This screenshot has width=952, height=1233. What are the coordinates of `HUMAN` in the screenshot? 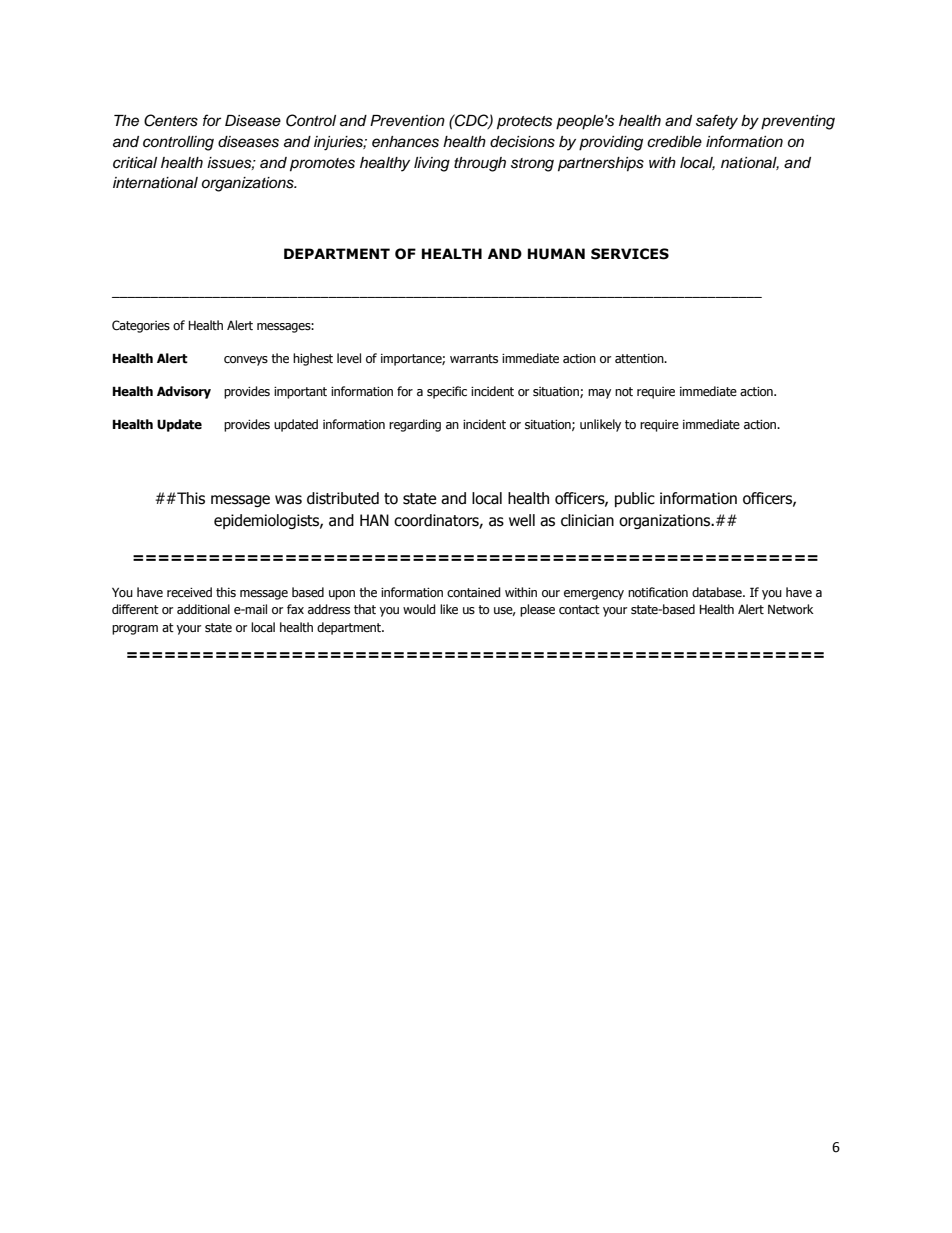 It's located at (556, 254).
